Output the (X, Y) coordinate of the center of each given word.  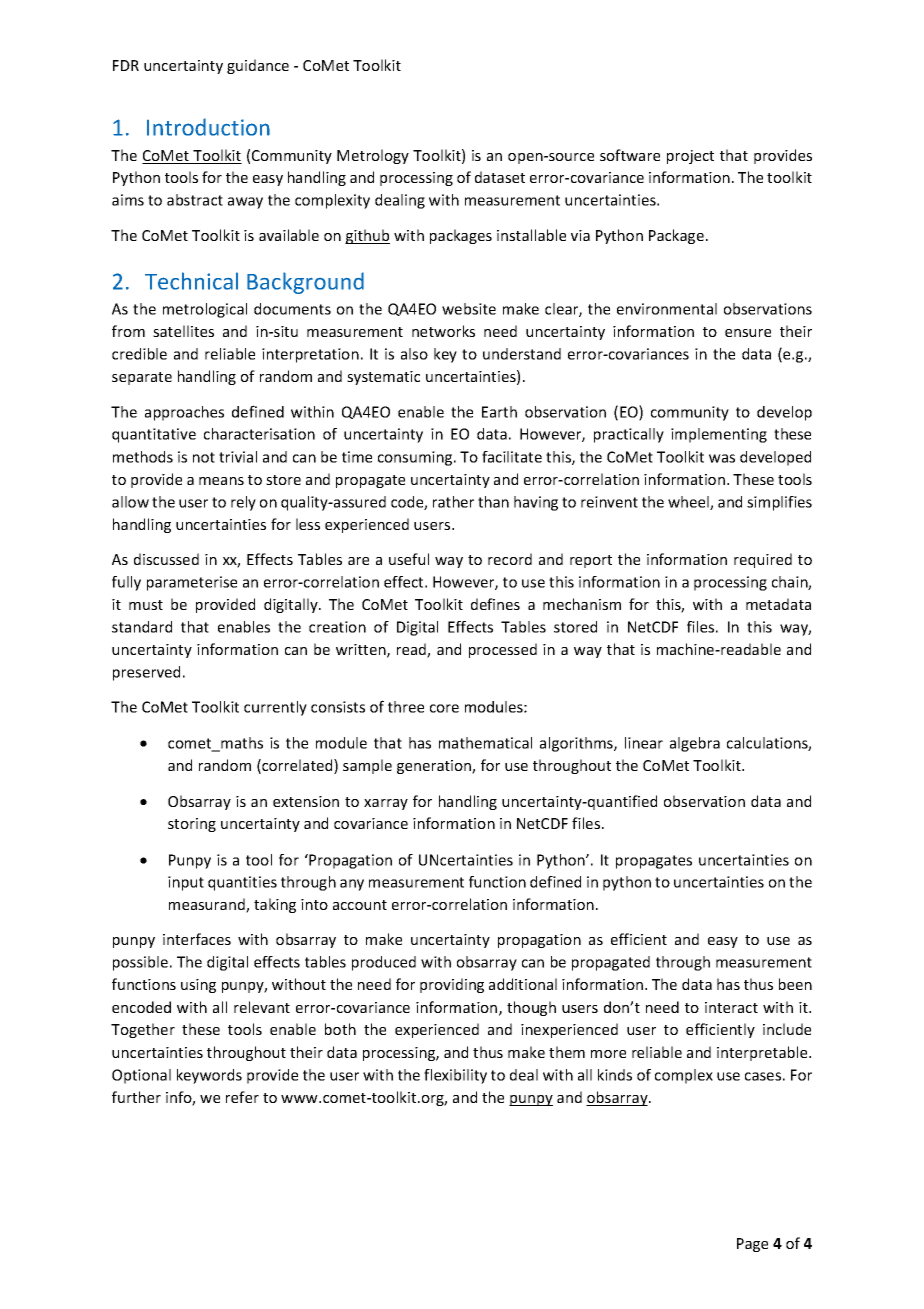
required (763, 560)
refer (242, 1097)
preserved (146, 673)
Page (752, 1245)
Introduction (208, 127)
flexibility (455, 1076)
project (690, 157)
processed (503, 650)
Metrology (373, 156)
